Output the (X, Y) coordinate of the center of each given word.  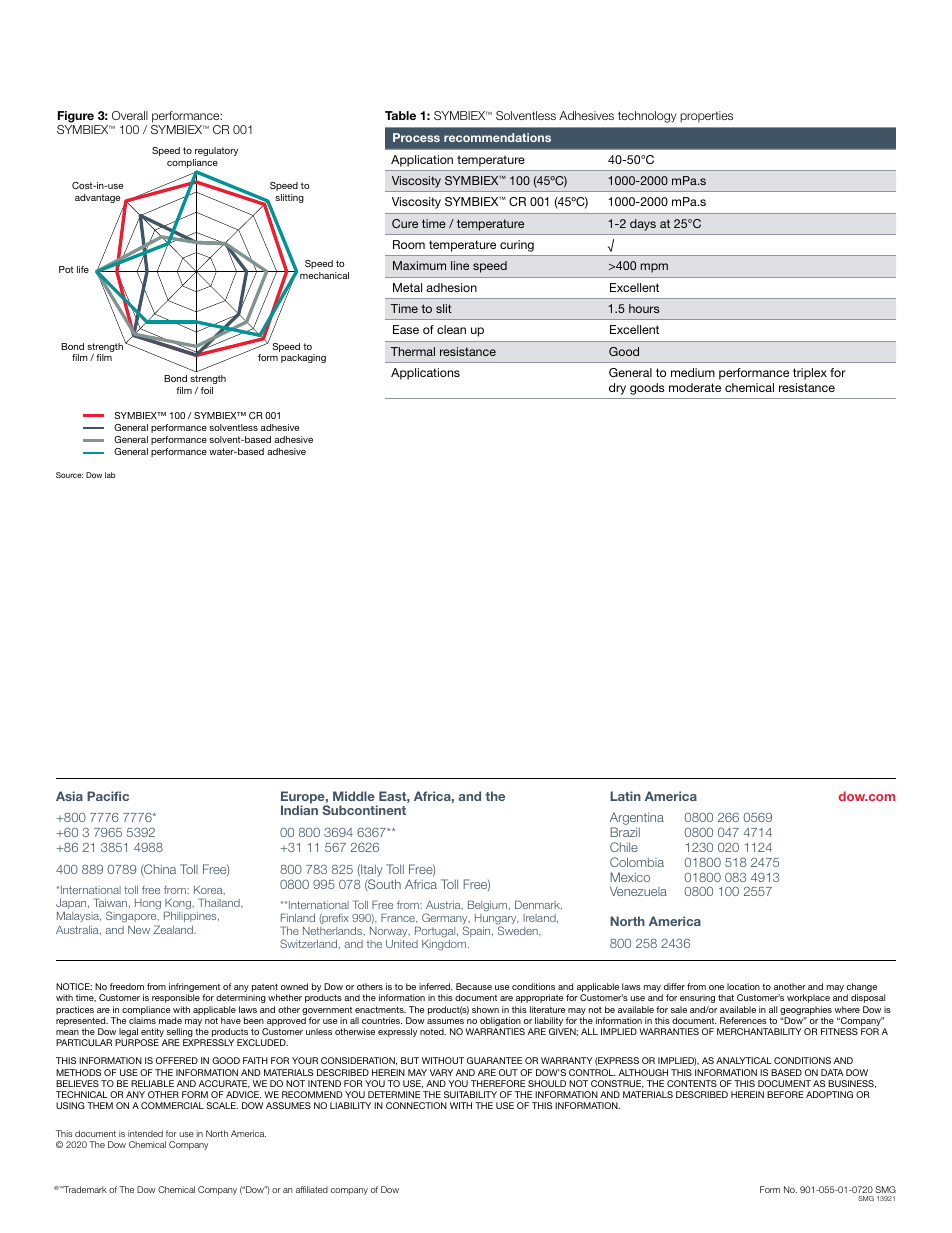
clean (451, 329)
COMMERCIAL (172, 1105)
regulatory (216, 151)
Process (416, 137)
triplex (810, 374)
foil (207, 390)
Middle (354, 796)
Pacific (108, 796)
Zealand (174, 929)
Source (69, 475)
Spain (478, 931)
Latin (625, 796)
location (743, 986)
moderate (695, 387)
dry (617, 389)
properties (706, 117)
